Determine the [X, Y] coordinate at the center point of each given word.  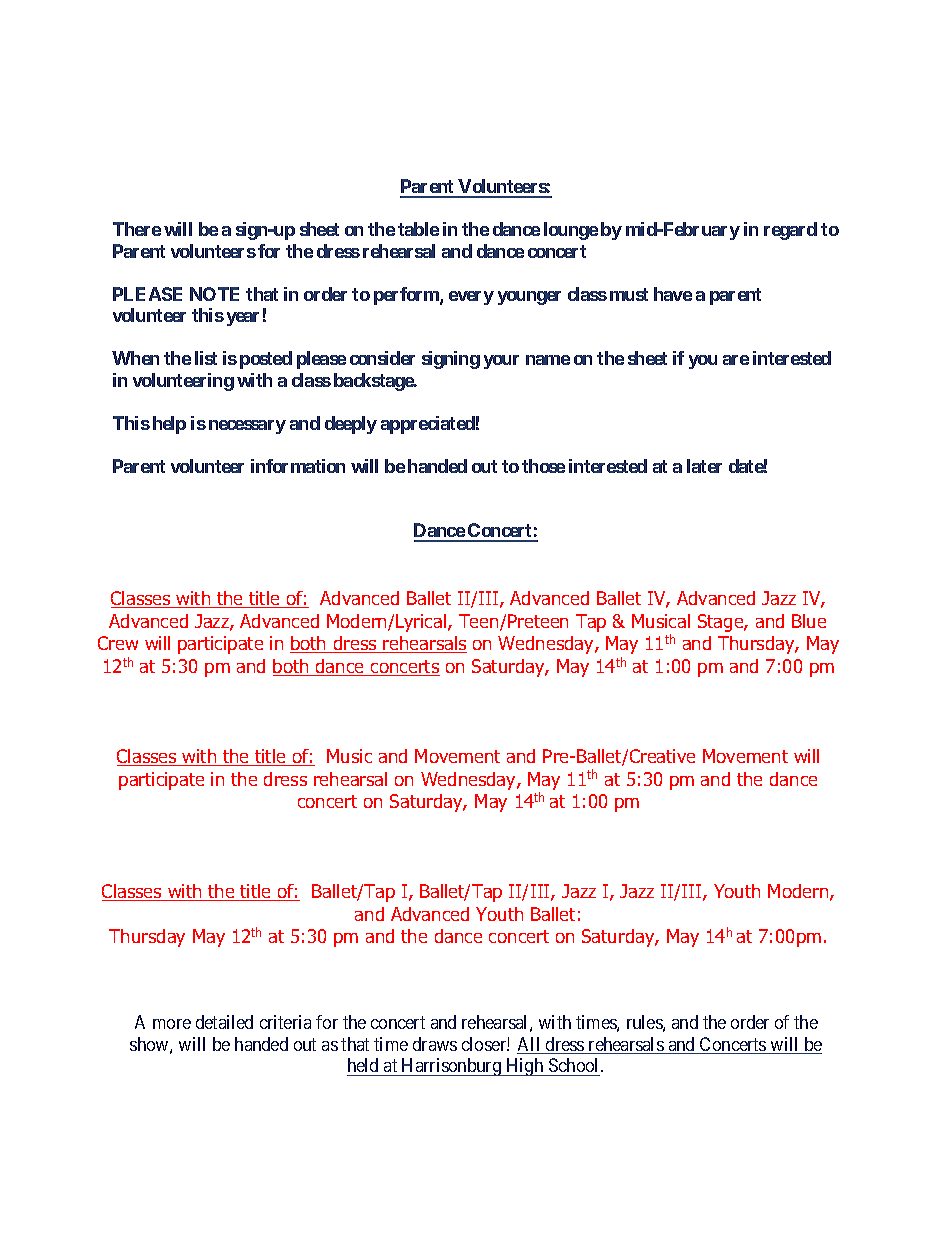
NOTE [214, 294]
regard [790, 231]
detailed [224, 1022]
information [298, 466]
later [704, 466]
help [169, 425]
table [418, 229]
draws [435, 1044]
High [525, 1067]
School [575, 1065]
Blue [809, 621]
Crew [118, 643]
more [172, 1024]
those [543, 466]
